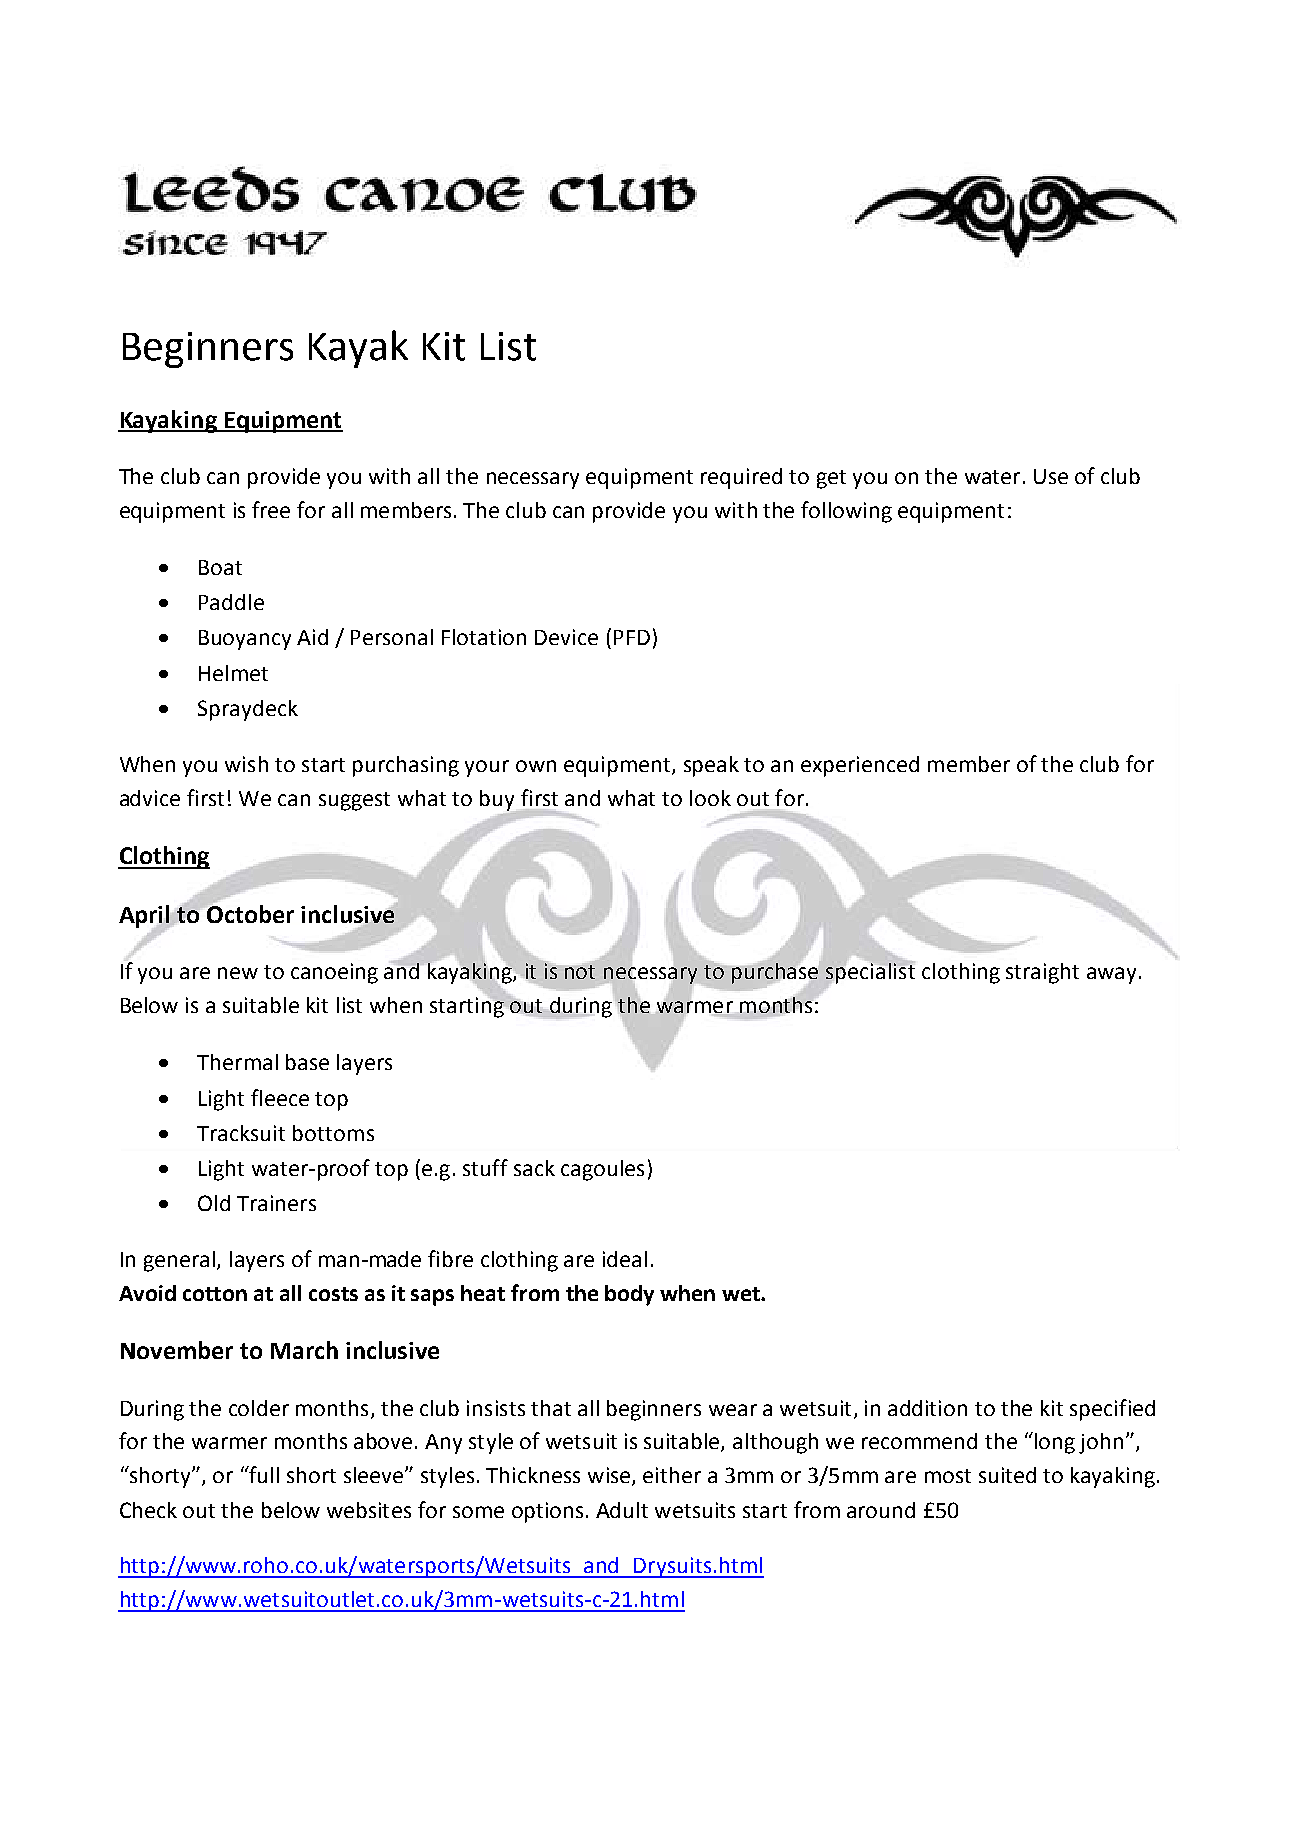 This image has height=1848, width=1306. What do you see at coordinates (1042, 973) in the image?
I see `straight` at bounding box center [1042, 973].
